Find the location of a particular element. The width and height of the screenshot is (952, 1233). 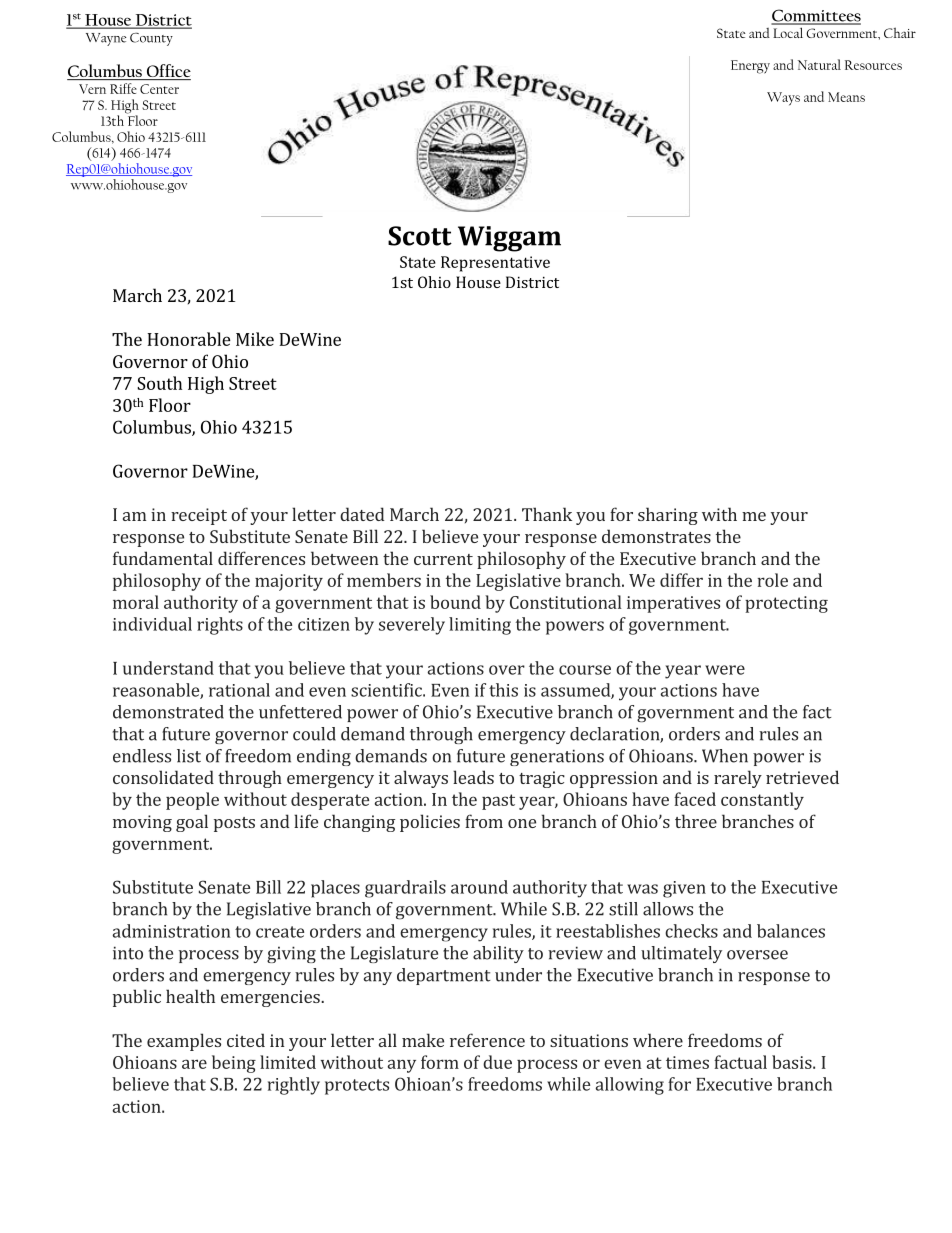

Natural is located at coordinates (819, 64).
